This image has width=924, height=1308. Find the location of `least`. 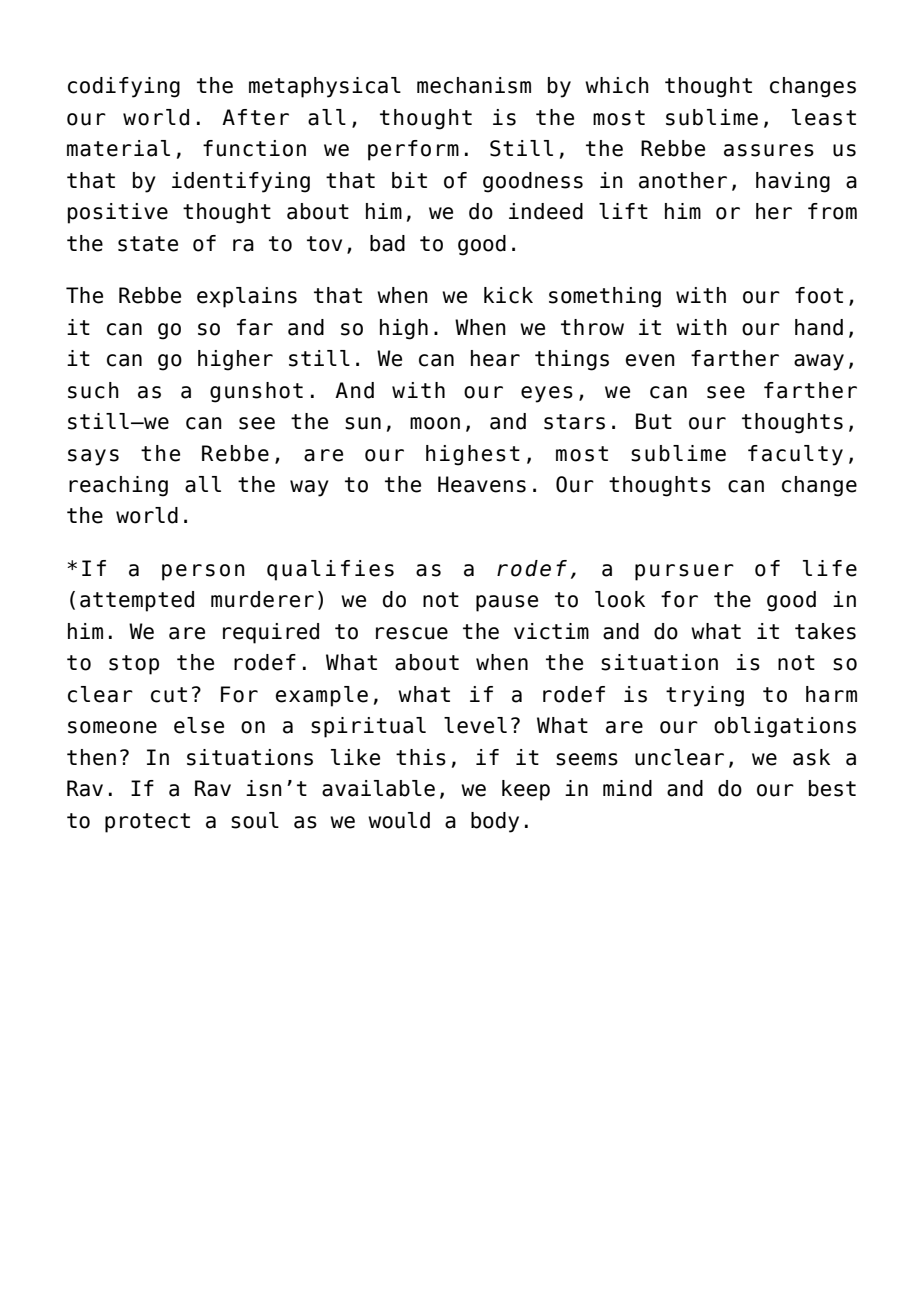

least is located at coordinates (824, 117).
